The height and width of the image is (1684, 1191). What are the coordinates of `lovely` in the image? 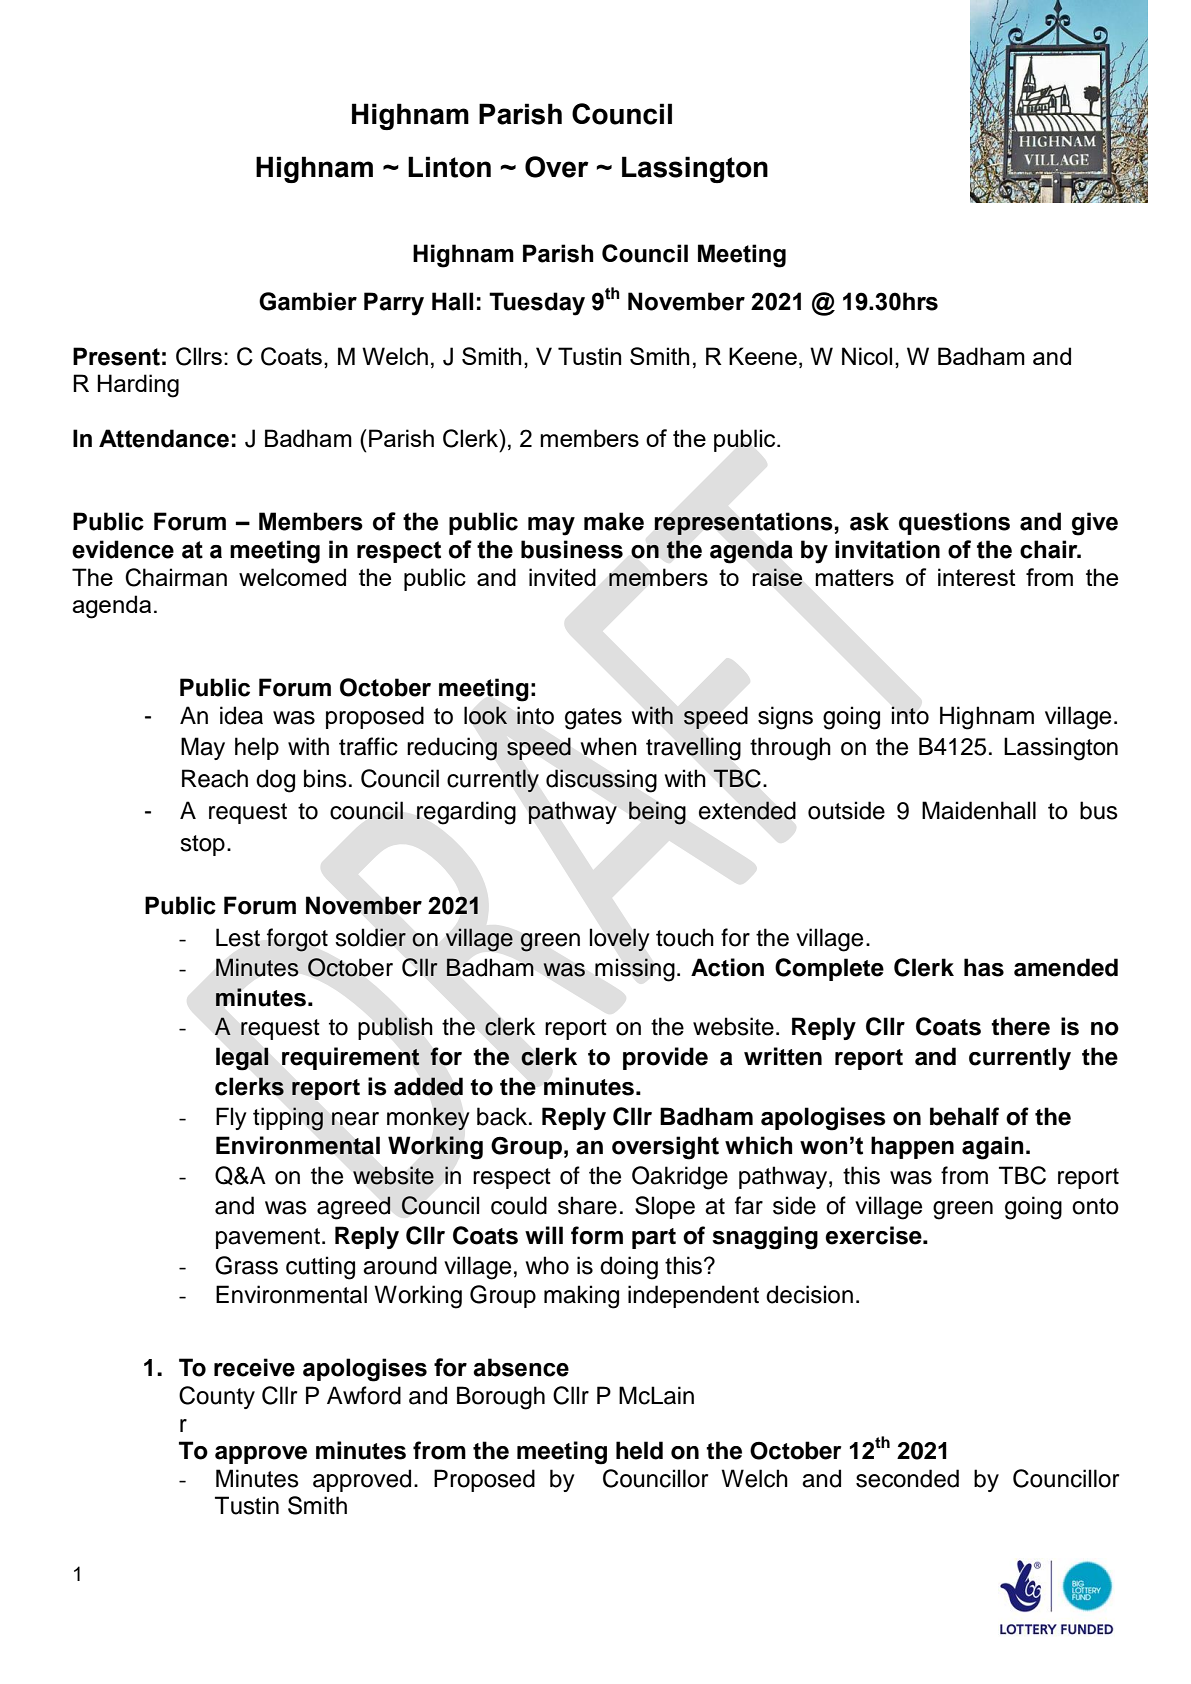 It's located at (620, 940).
